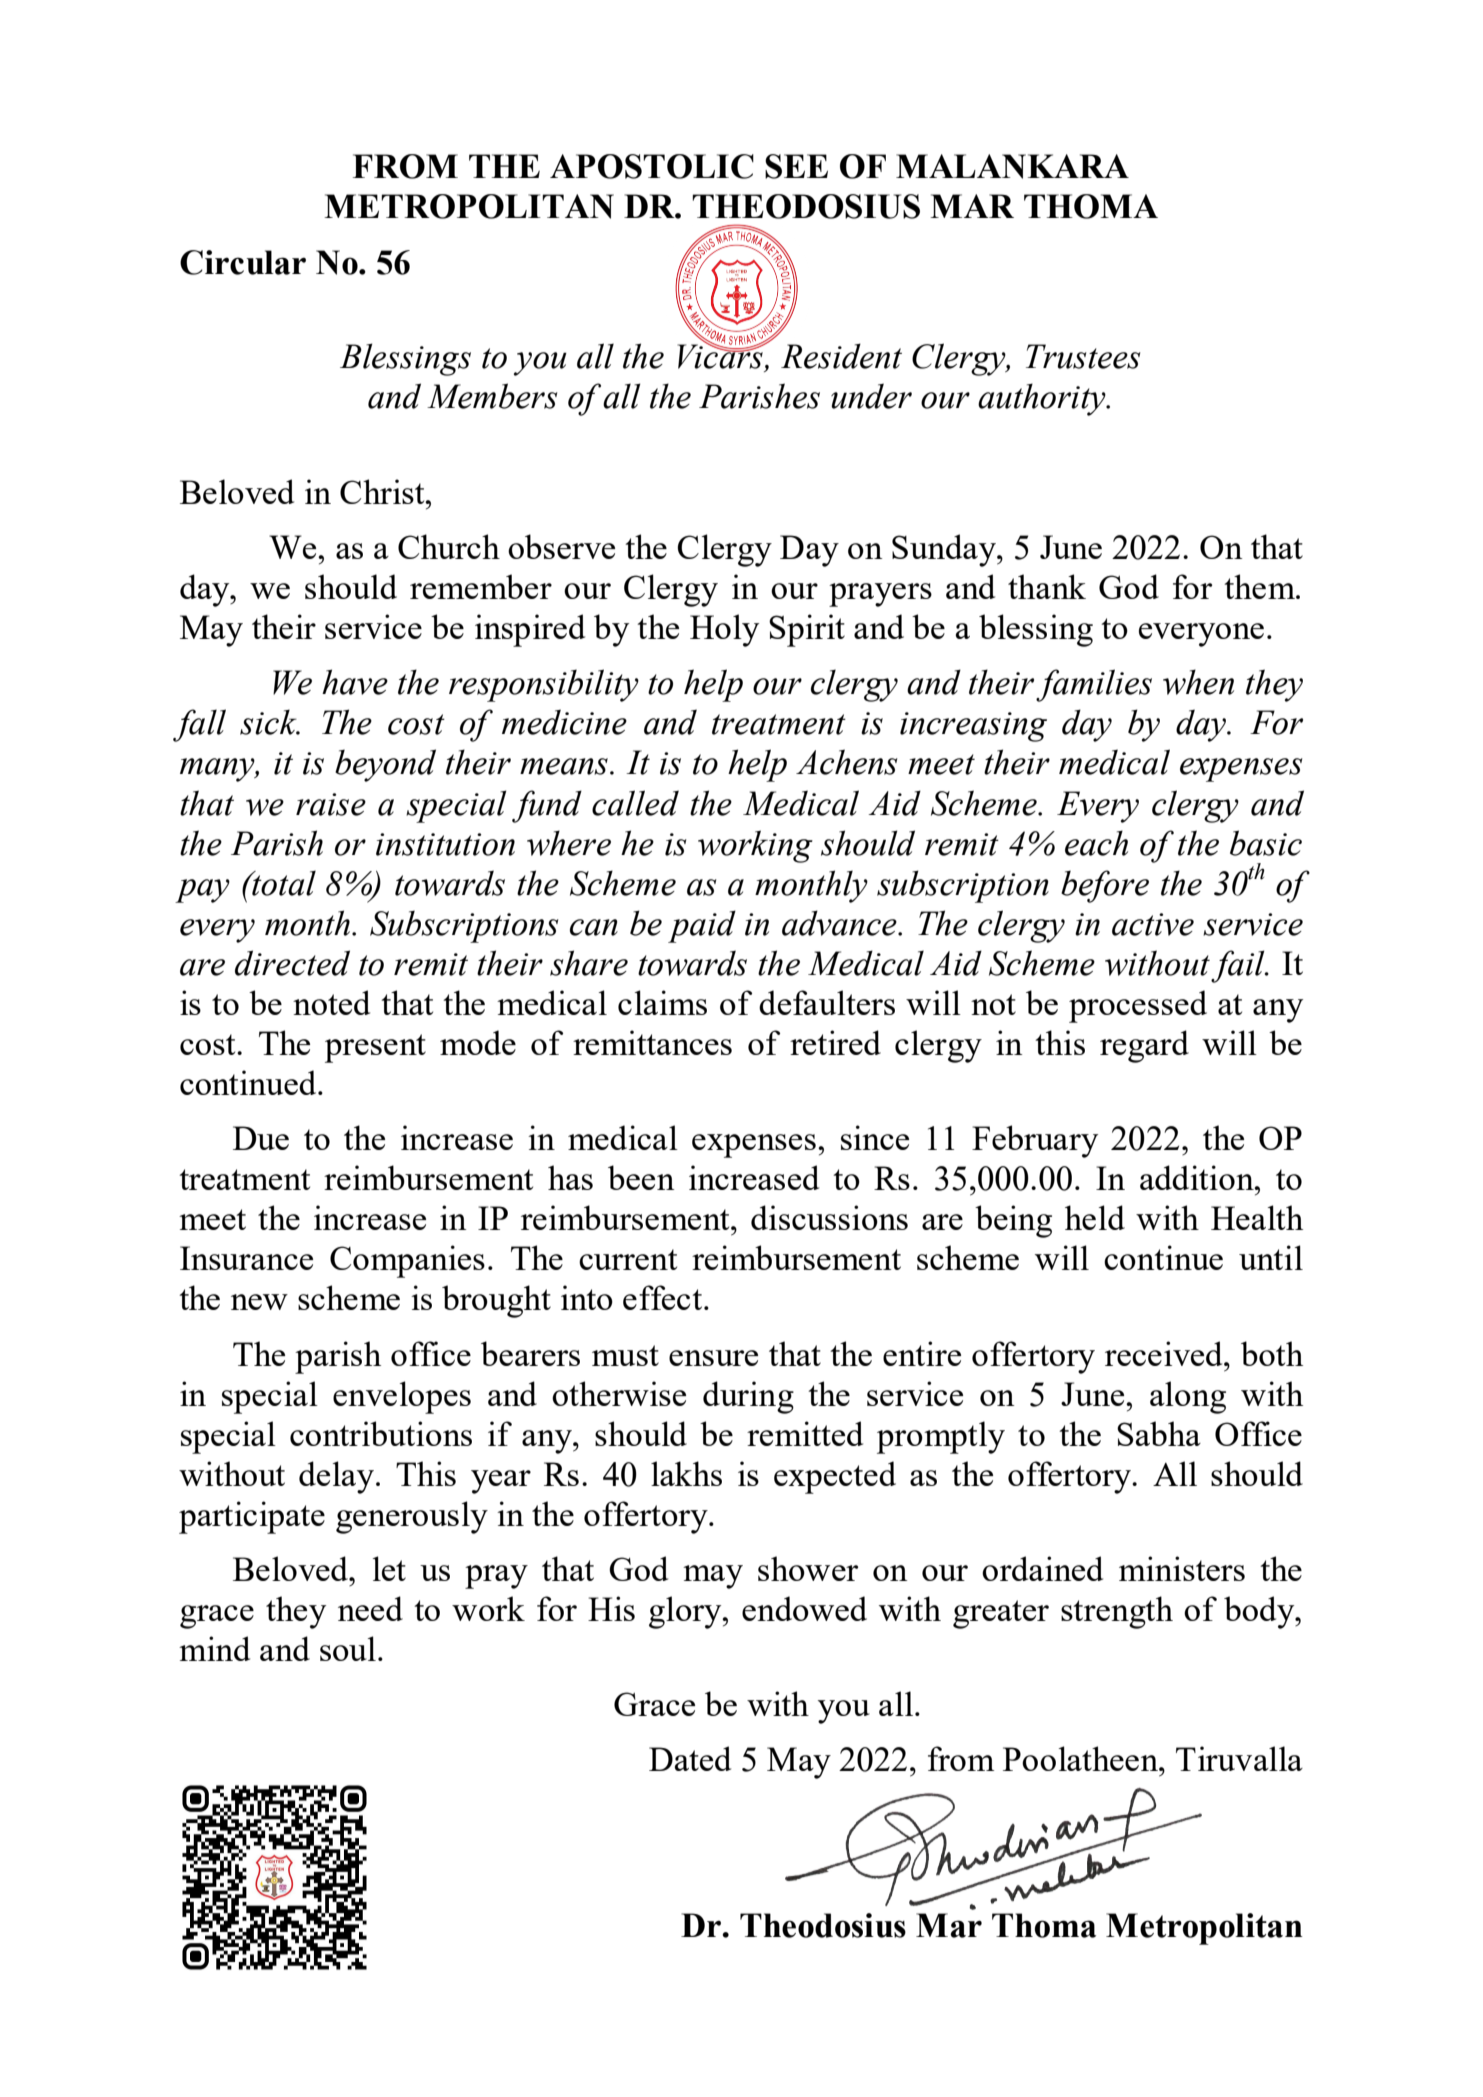 The width and height of the screenshot is (1483, 2097). What do you see at coordinates (1083, 356) in the screenshot?
I see `Trustees` at bounding box center [1083, 356].
